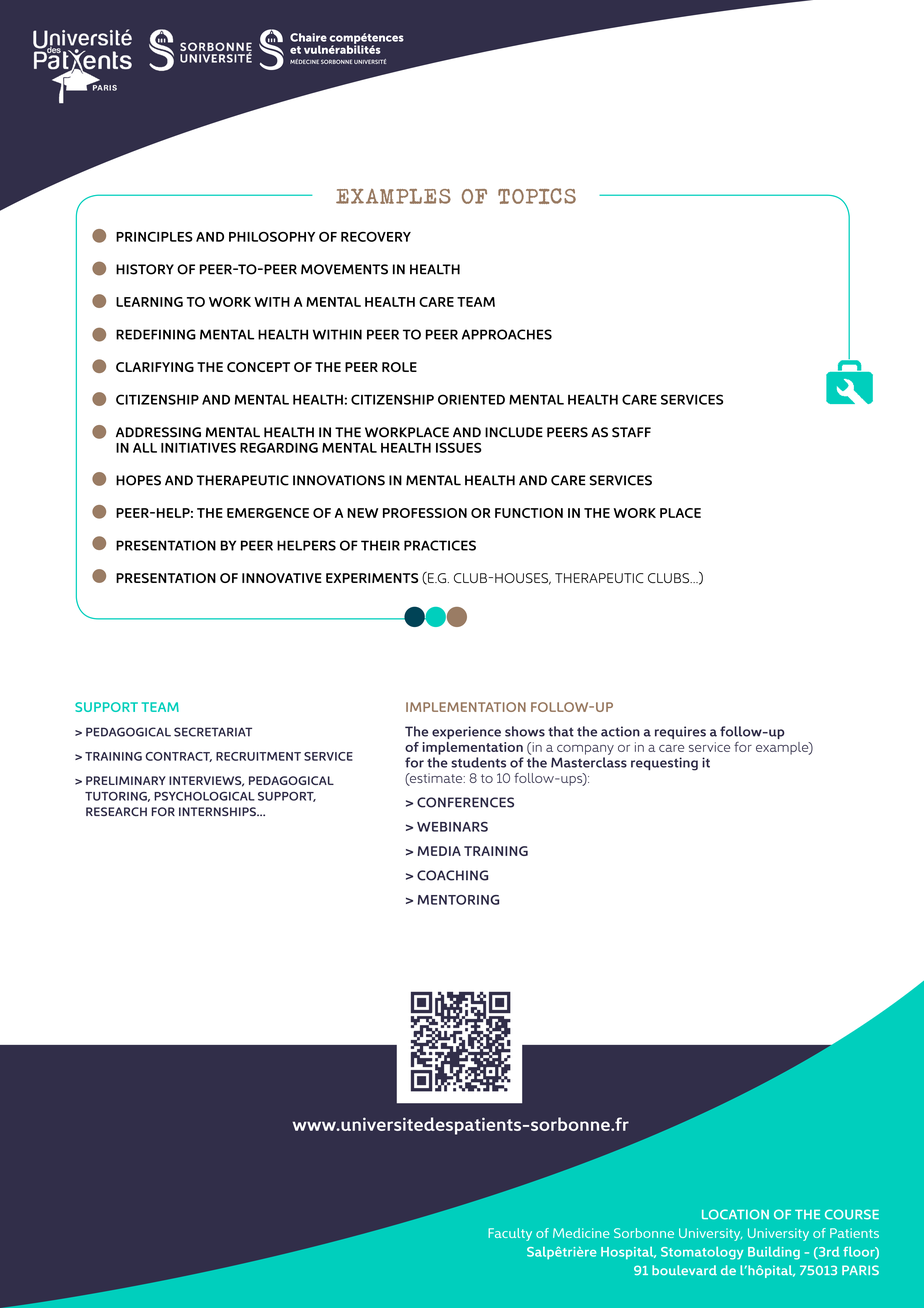 Image resolution: width=924 pixels, height=1308 pixels. Describe the element at coordinates (631, 432) in the image. I see `STAFF` at that location.
